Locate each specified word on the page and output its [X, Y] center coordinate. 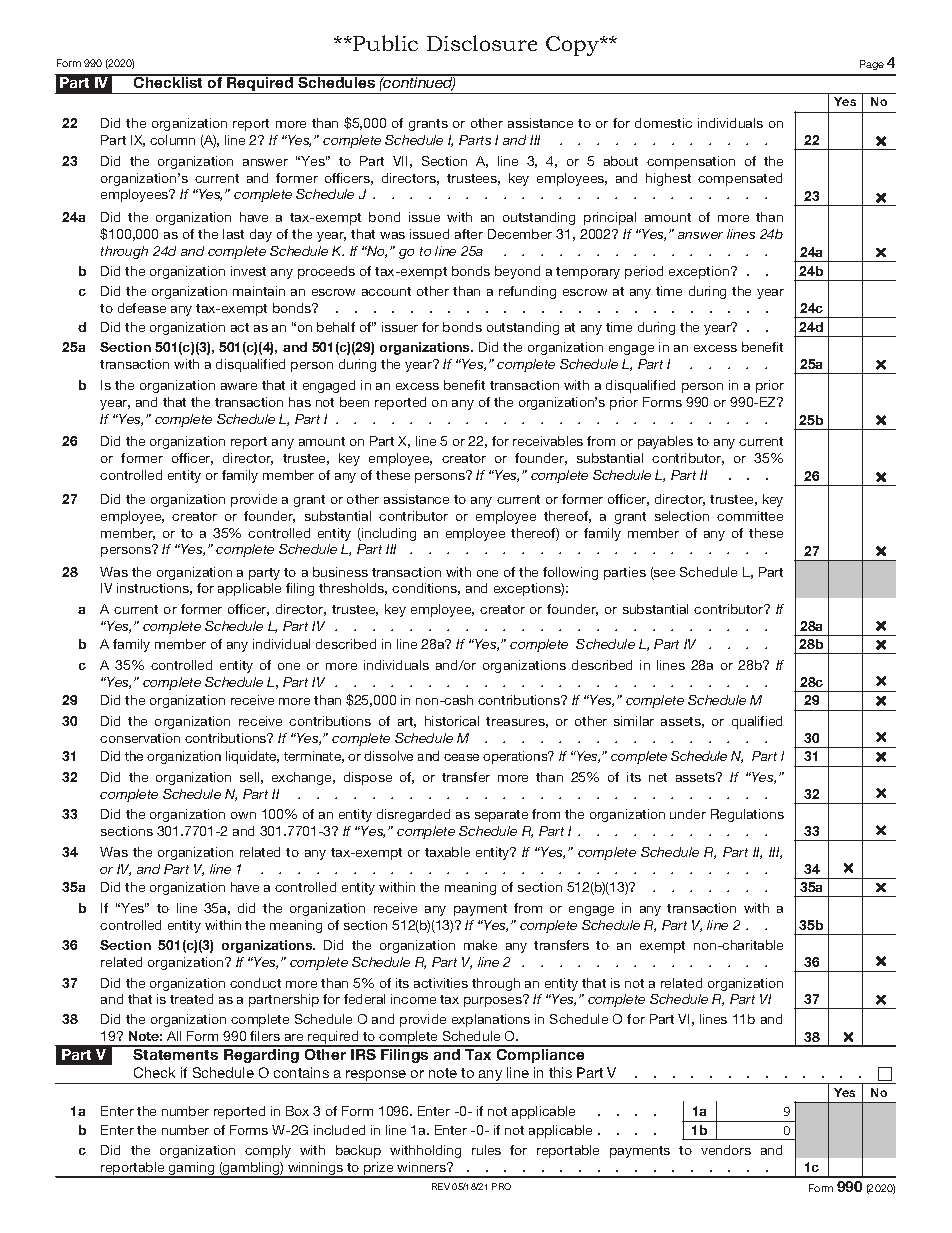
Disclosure [482, 43]
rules [486, 1150]
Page [872, 65]
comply [268, 1151]
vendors [726, 1150]
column [172, 140]
